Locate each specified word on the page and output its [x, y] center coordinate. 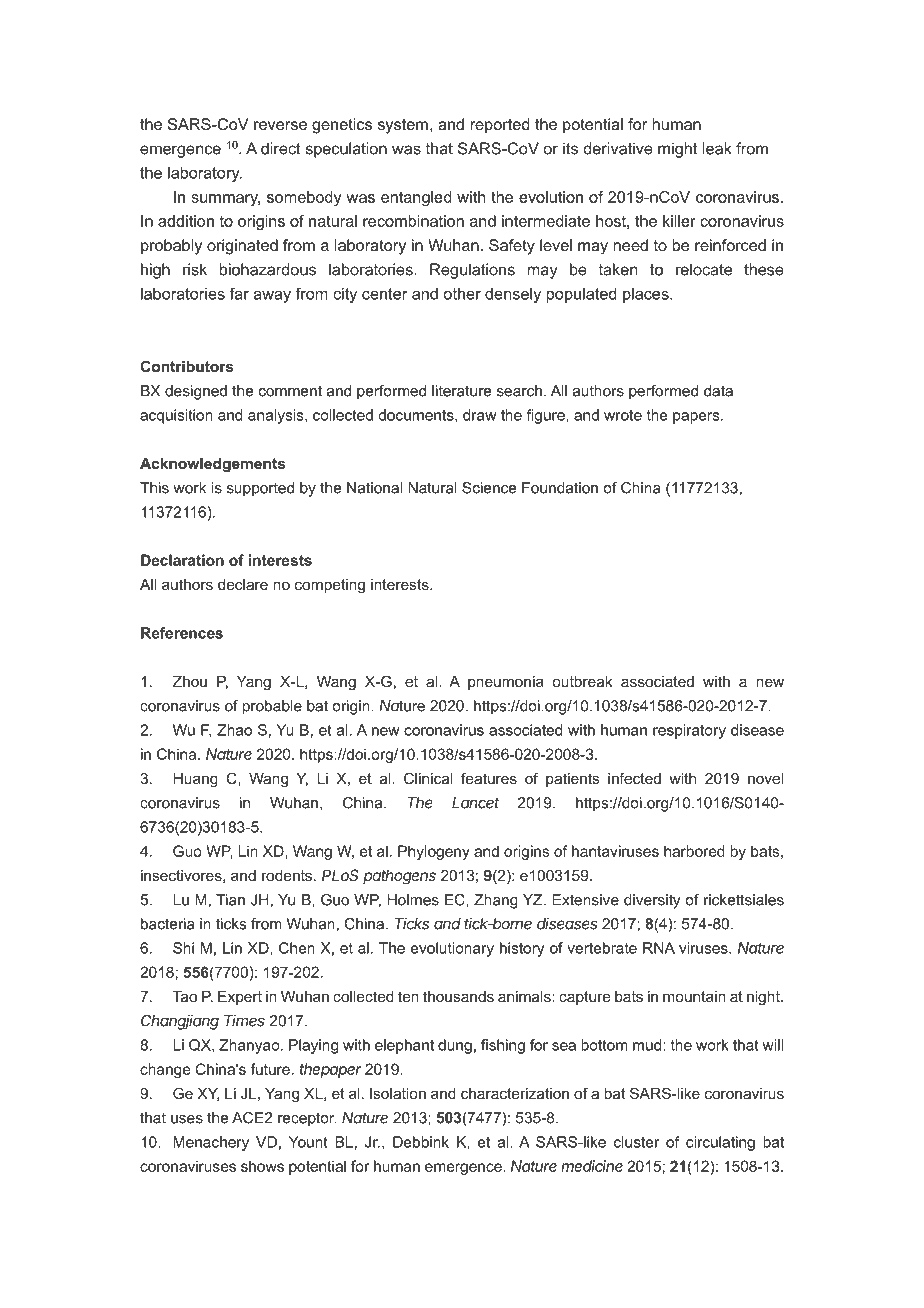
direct [281, 148]
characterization [515, 1093]
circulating [720, 1143]
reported [500, 126]
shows [262, 1166]
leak [717, 148]
